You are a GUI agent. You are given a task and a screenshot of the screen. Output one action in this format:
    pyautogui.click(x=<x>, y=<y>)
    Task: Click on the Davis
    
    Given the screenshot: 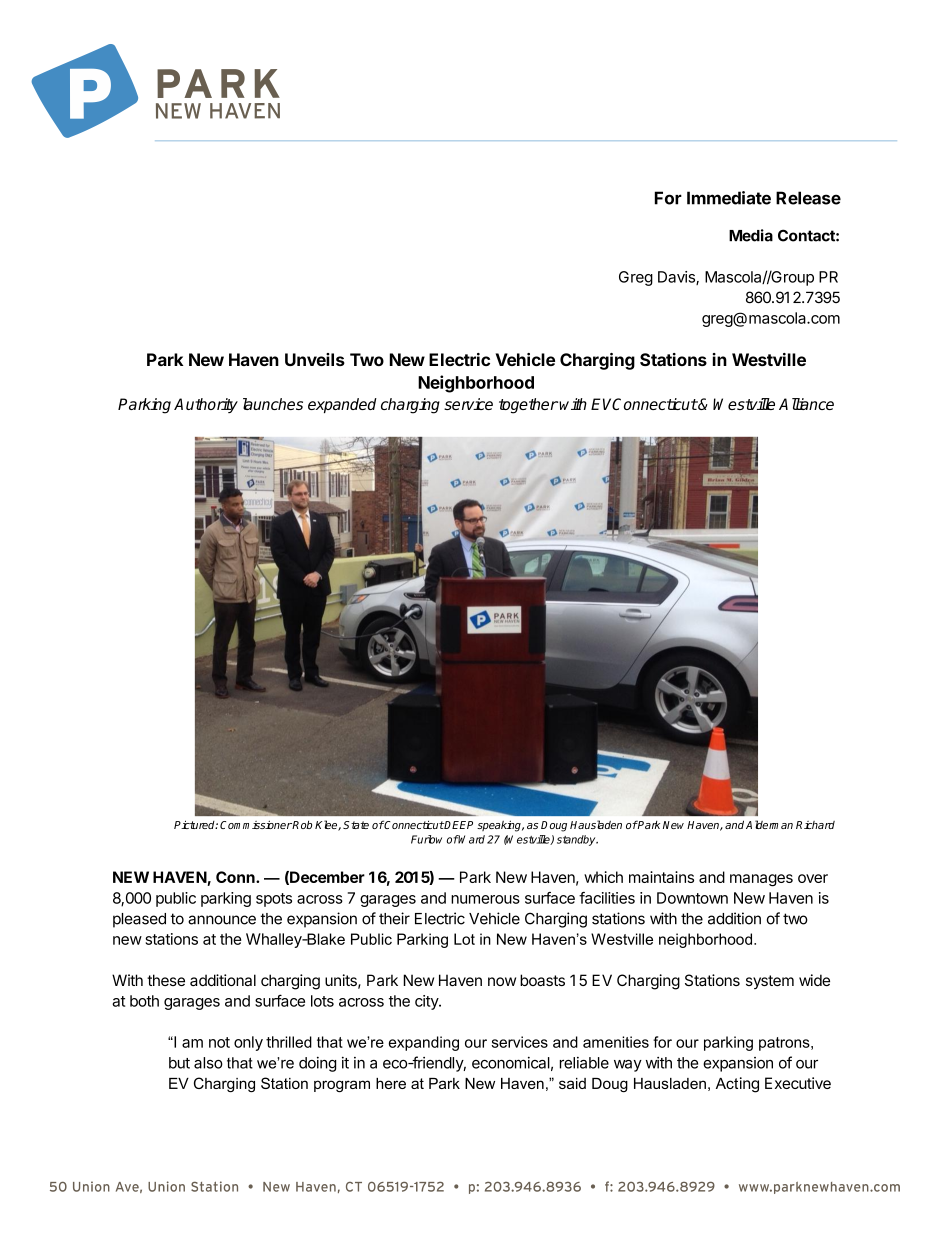 What is the action you would take?
    pyautogui.click(x=677, y=278)
